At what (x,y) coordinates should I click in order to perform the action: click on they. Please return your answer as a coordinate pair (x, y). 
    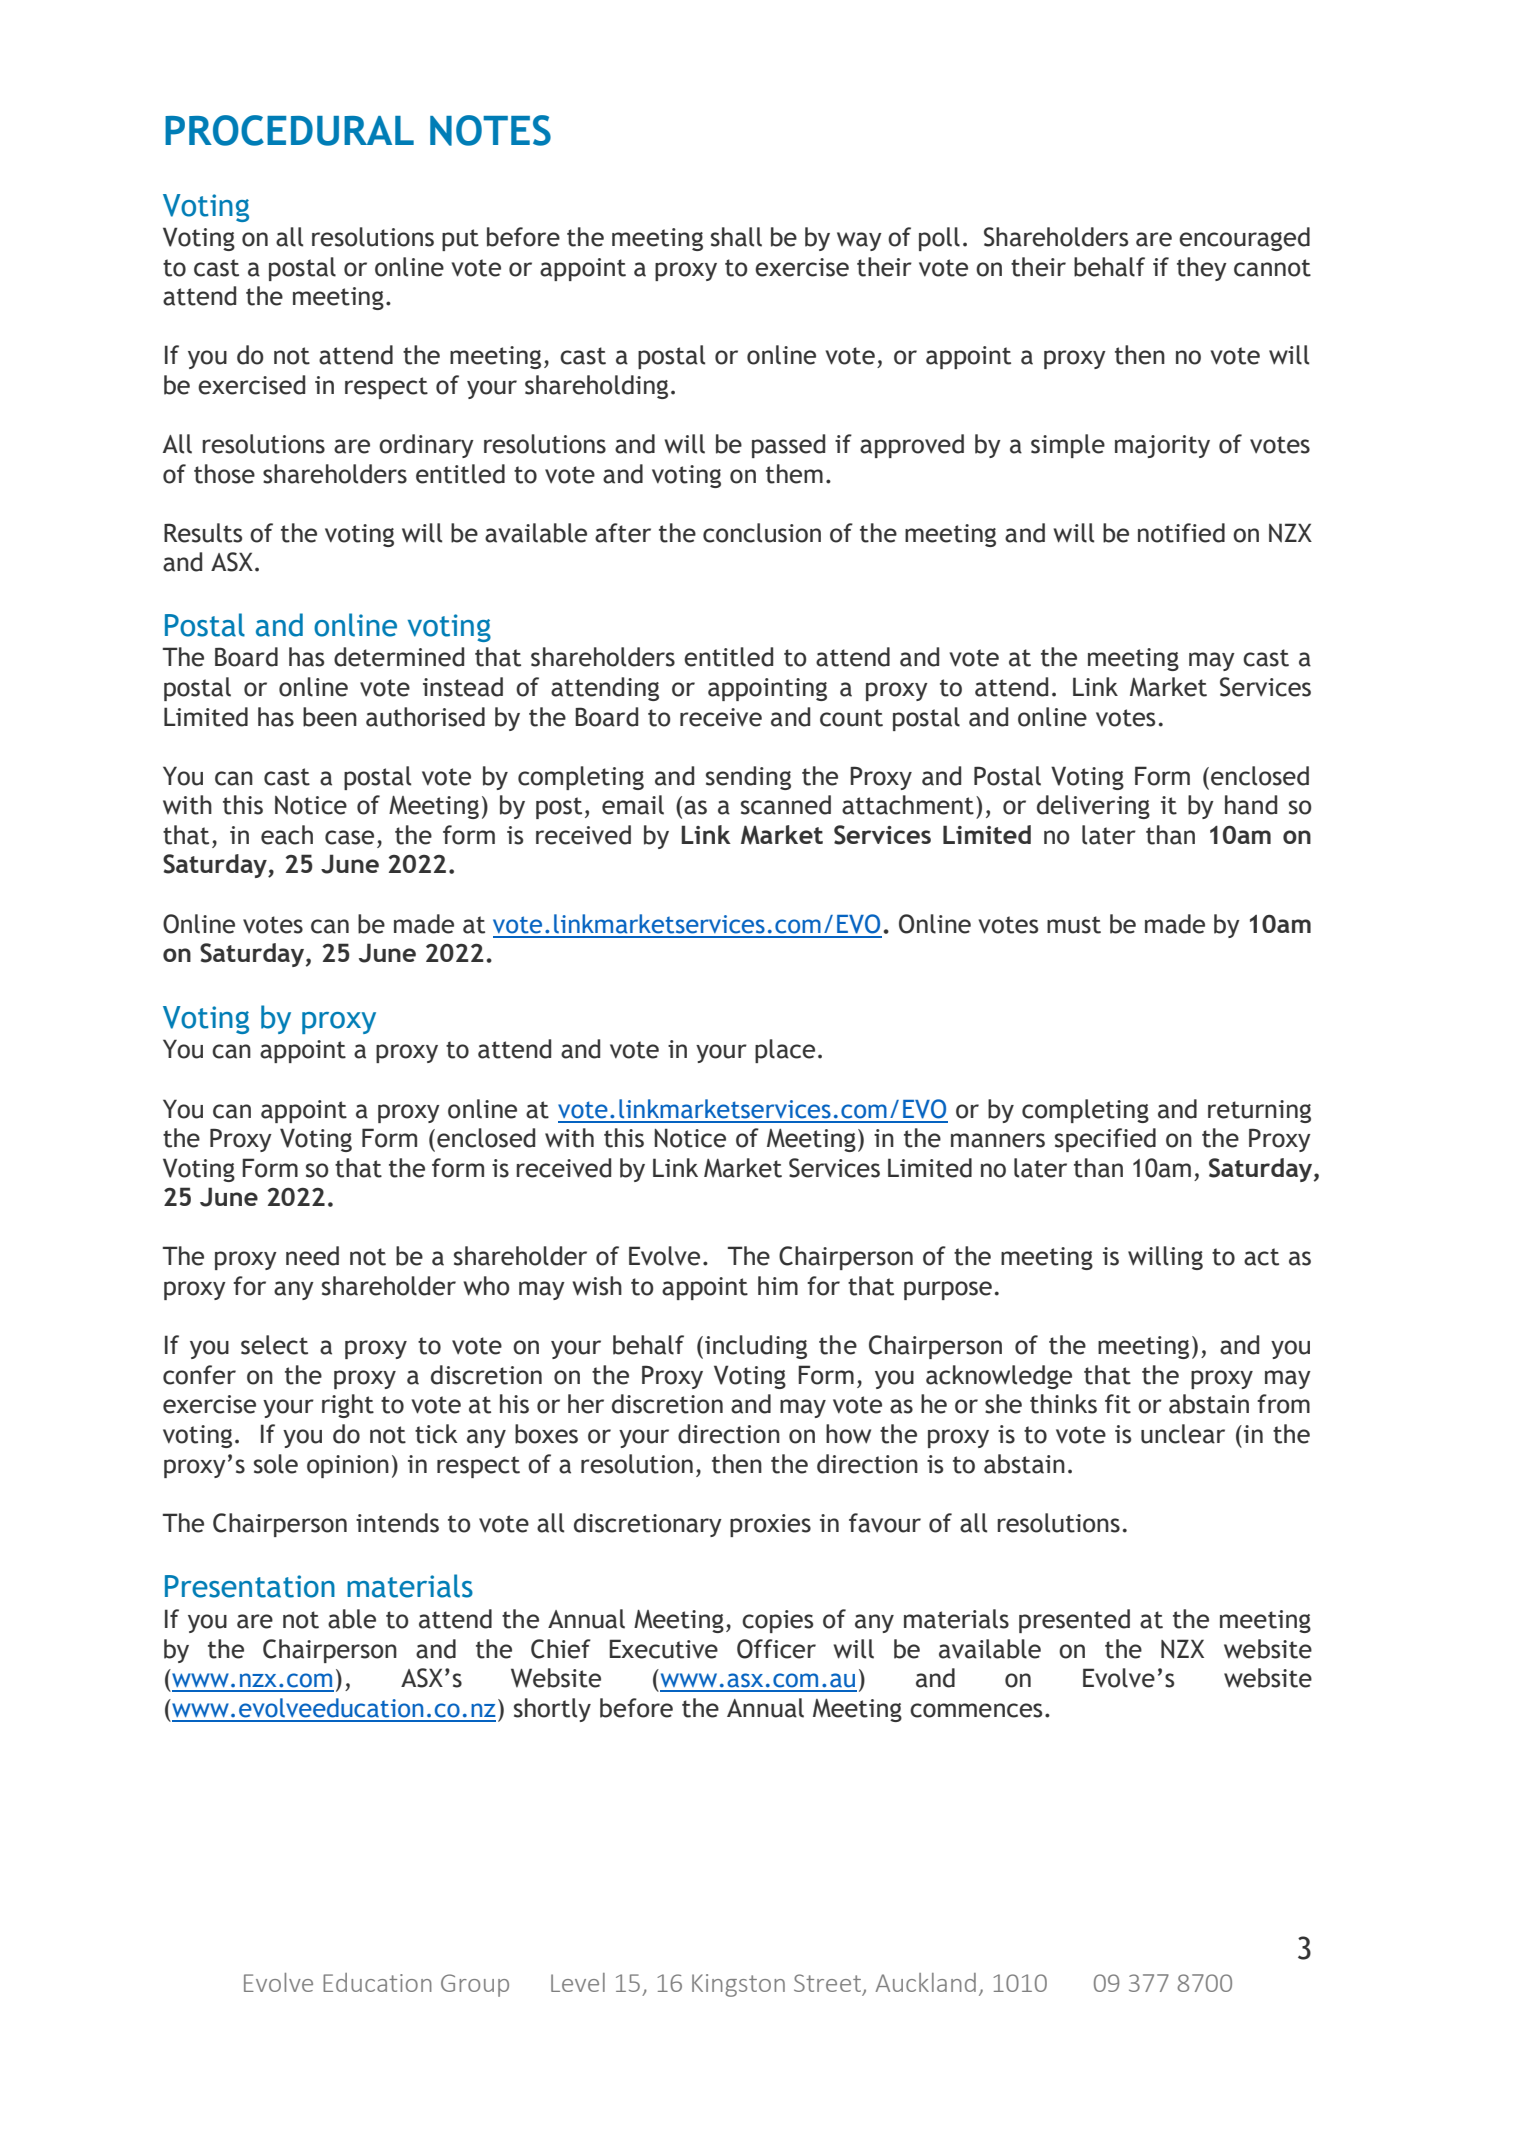
    Looking at the image, I should click on (1202, 269).
